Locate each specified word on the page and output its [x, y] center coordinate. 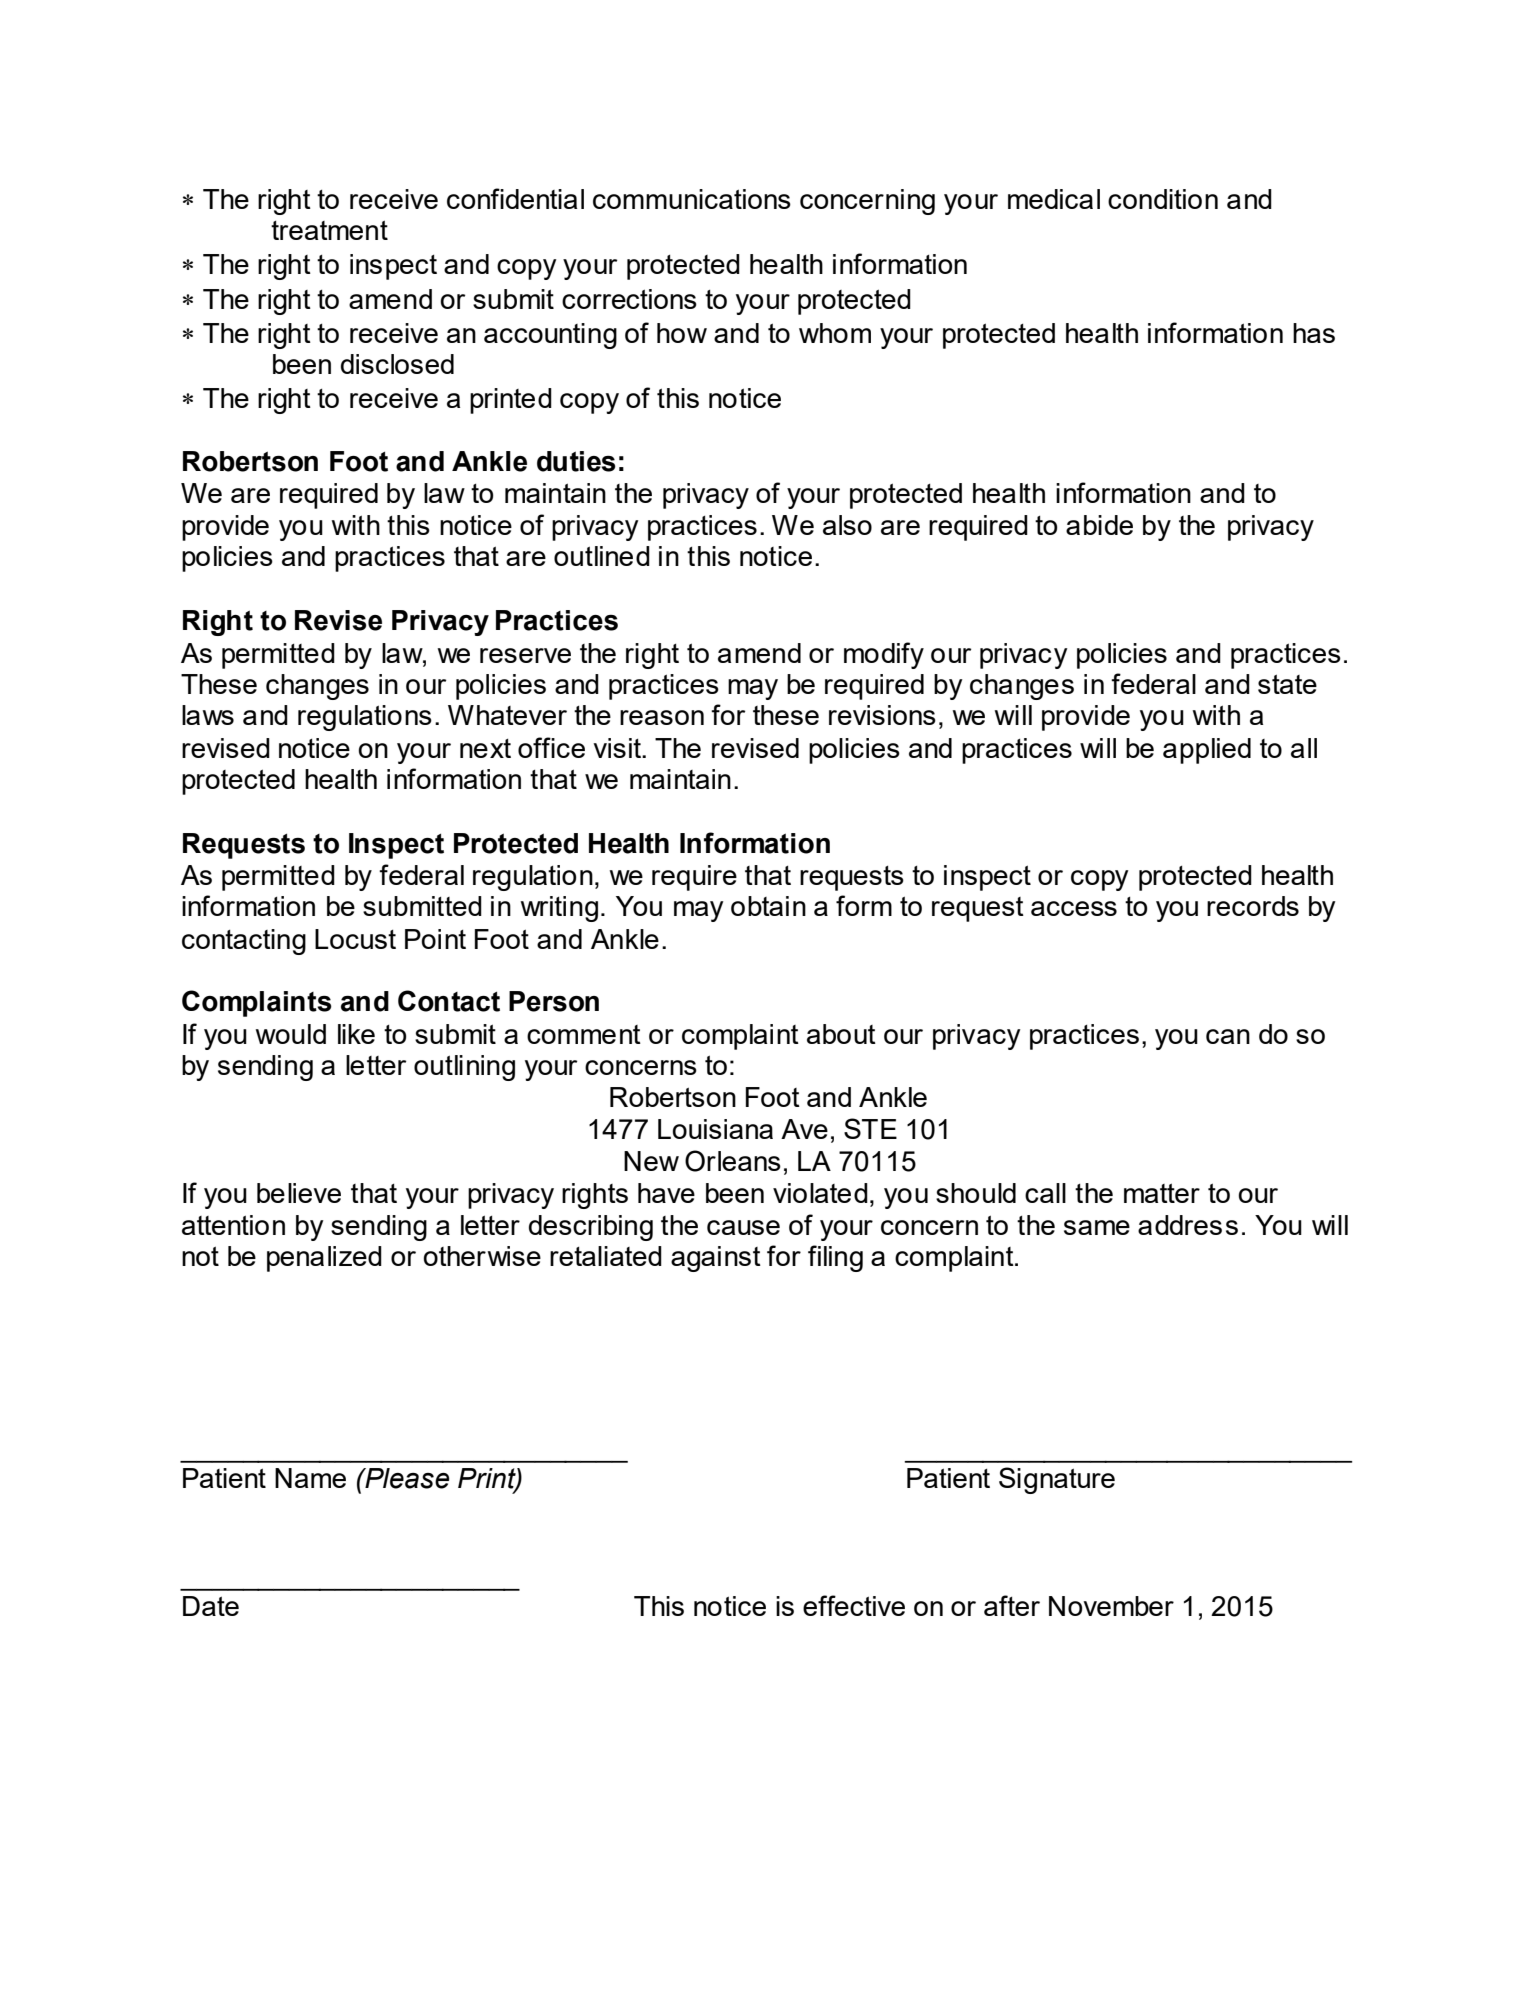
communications [692, 199]
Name [310, 1478]
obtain [768, 906]
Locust [355, 939]
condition [1163, 199]
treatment [329, 230]
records [1253, 906]
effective [854, 1605]
